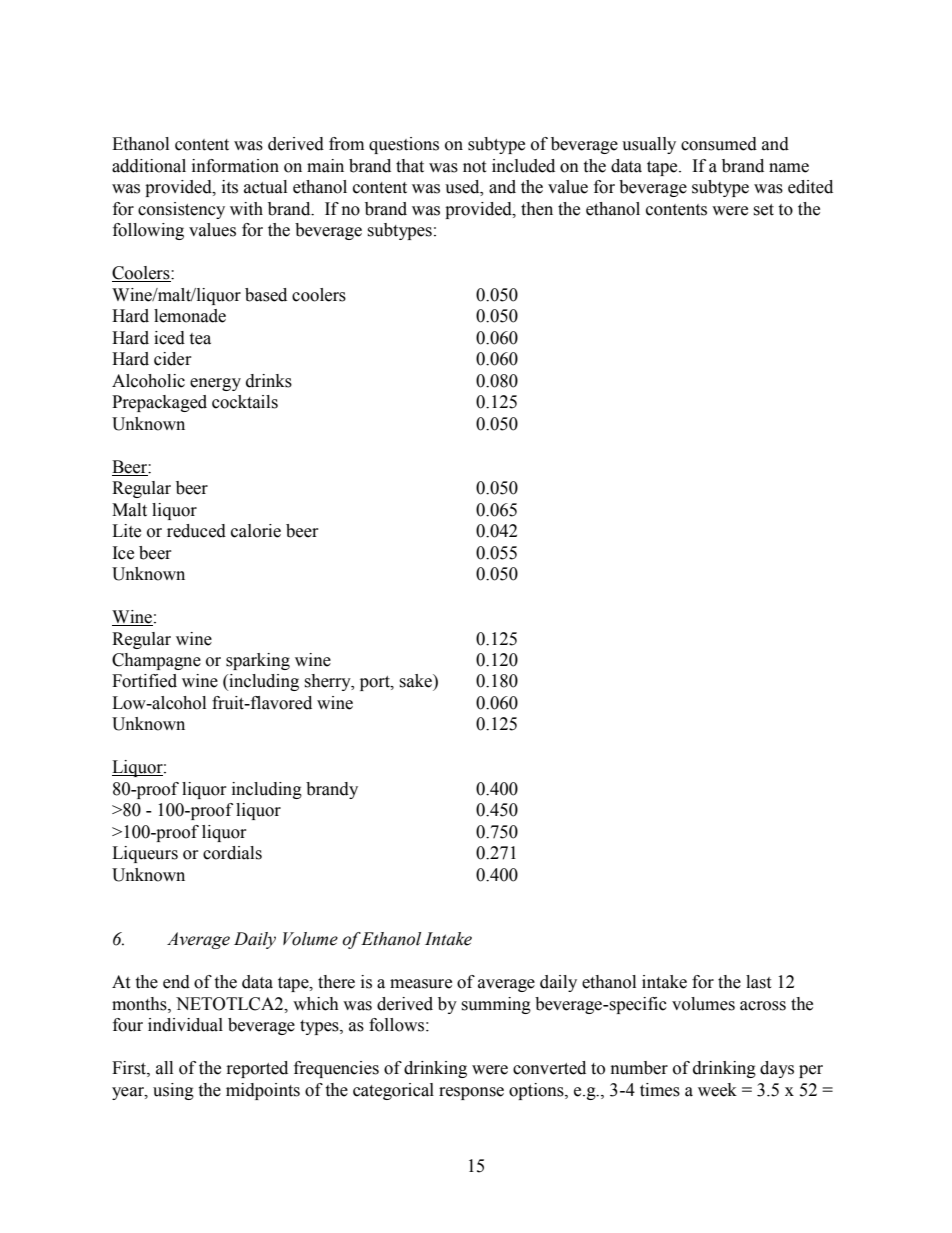  Describe the element at coordinates (328, 682) in the document. I see `sherry` at that location.
